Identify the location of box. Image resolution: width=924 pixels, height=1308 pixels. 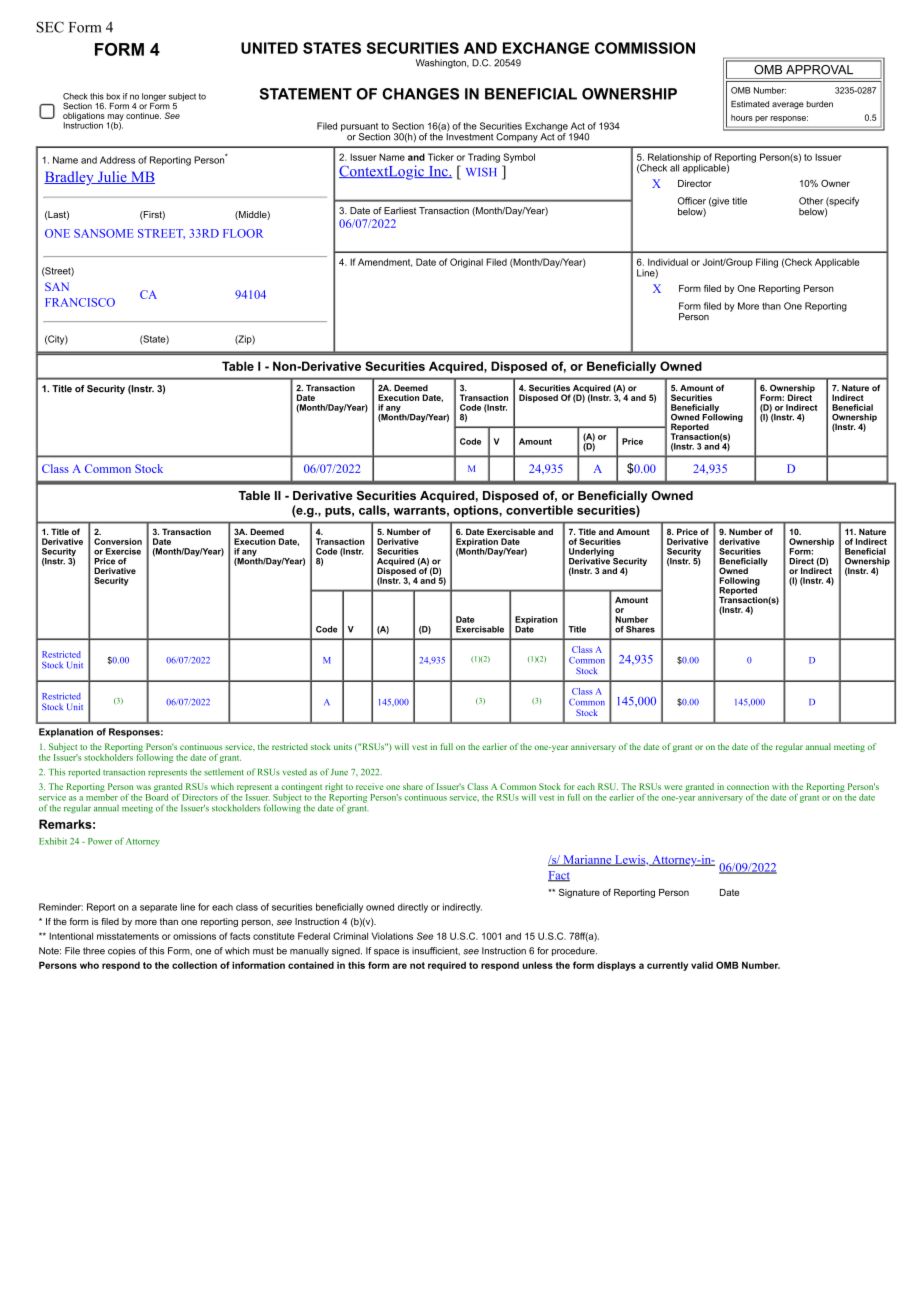
(113, 96).
